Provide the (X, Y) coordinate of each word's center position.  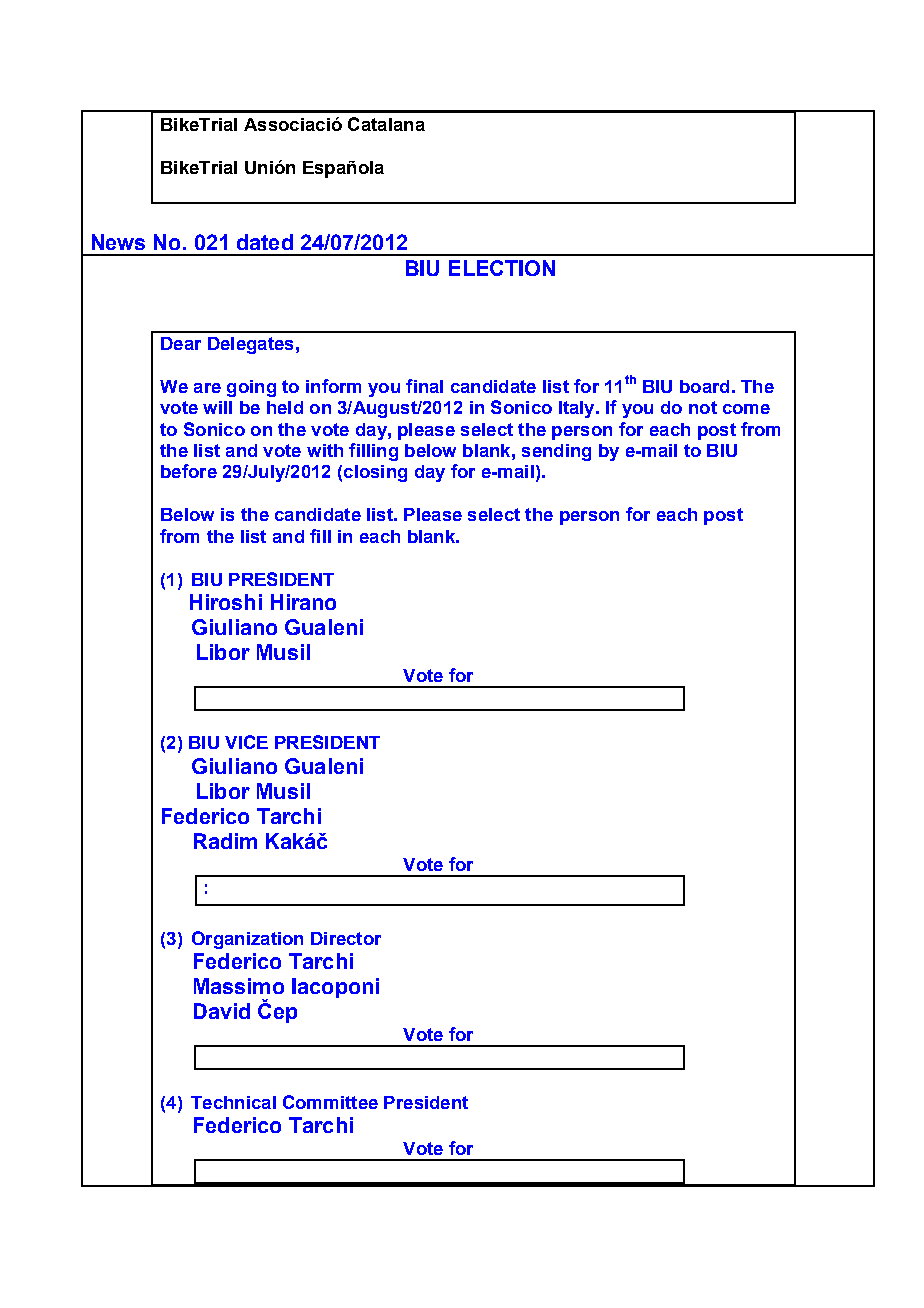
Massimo (239, 986)
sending (556, 452)
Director (346, 938)
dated (265, 242)
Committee (330, 1102)
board (704, 386)
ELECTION (502, 268)
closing (375, 473)
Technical (233, 1102)
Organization (247, 940)
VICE (246, 742)
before (189, 471)
